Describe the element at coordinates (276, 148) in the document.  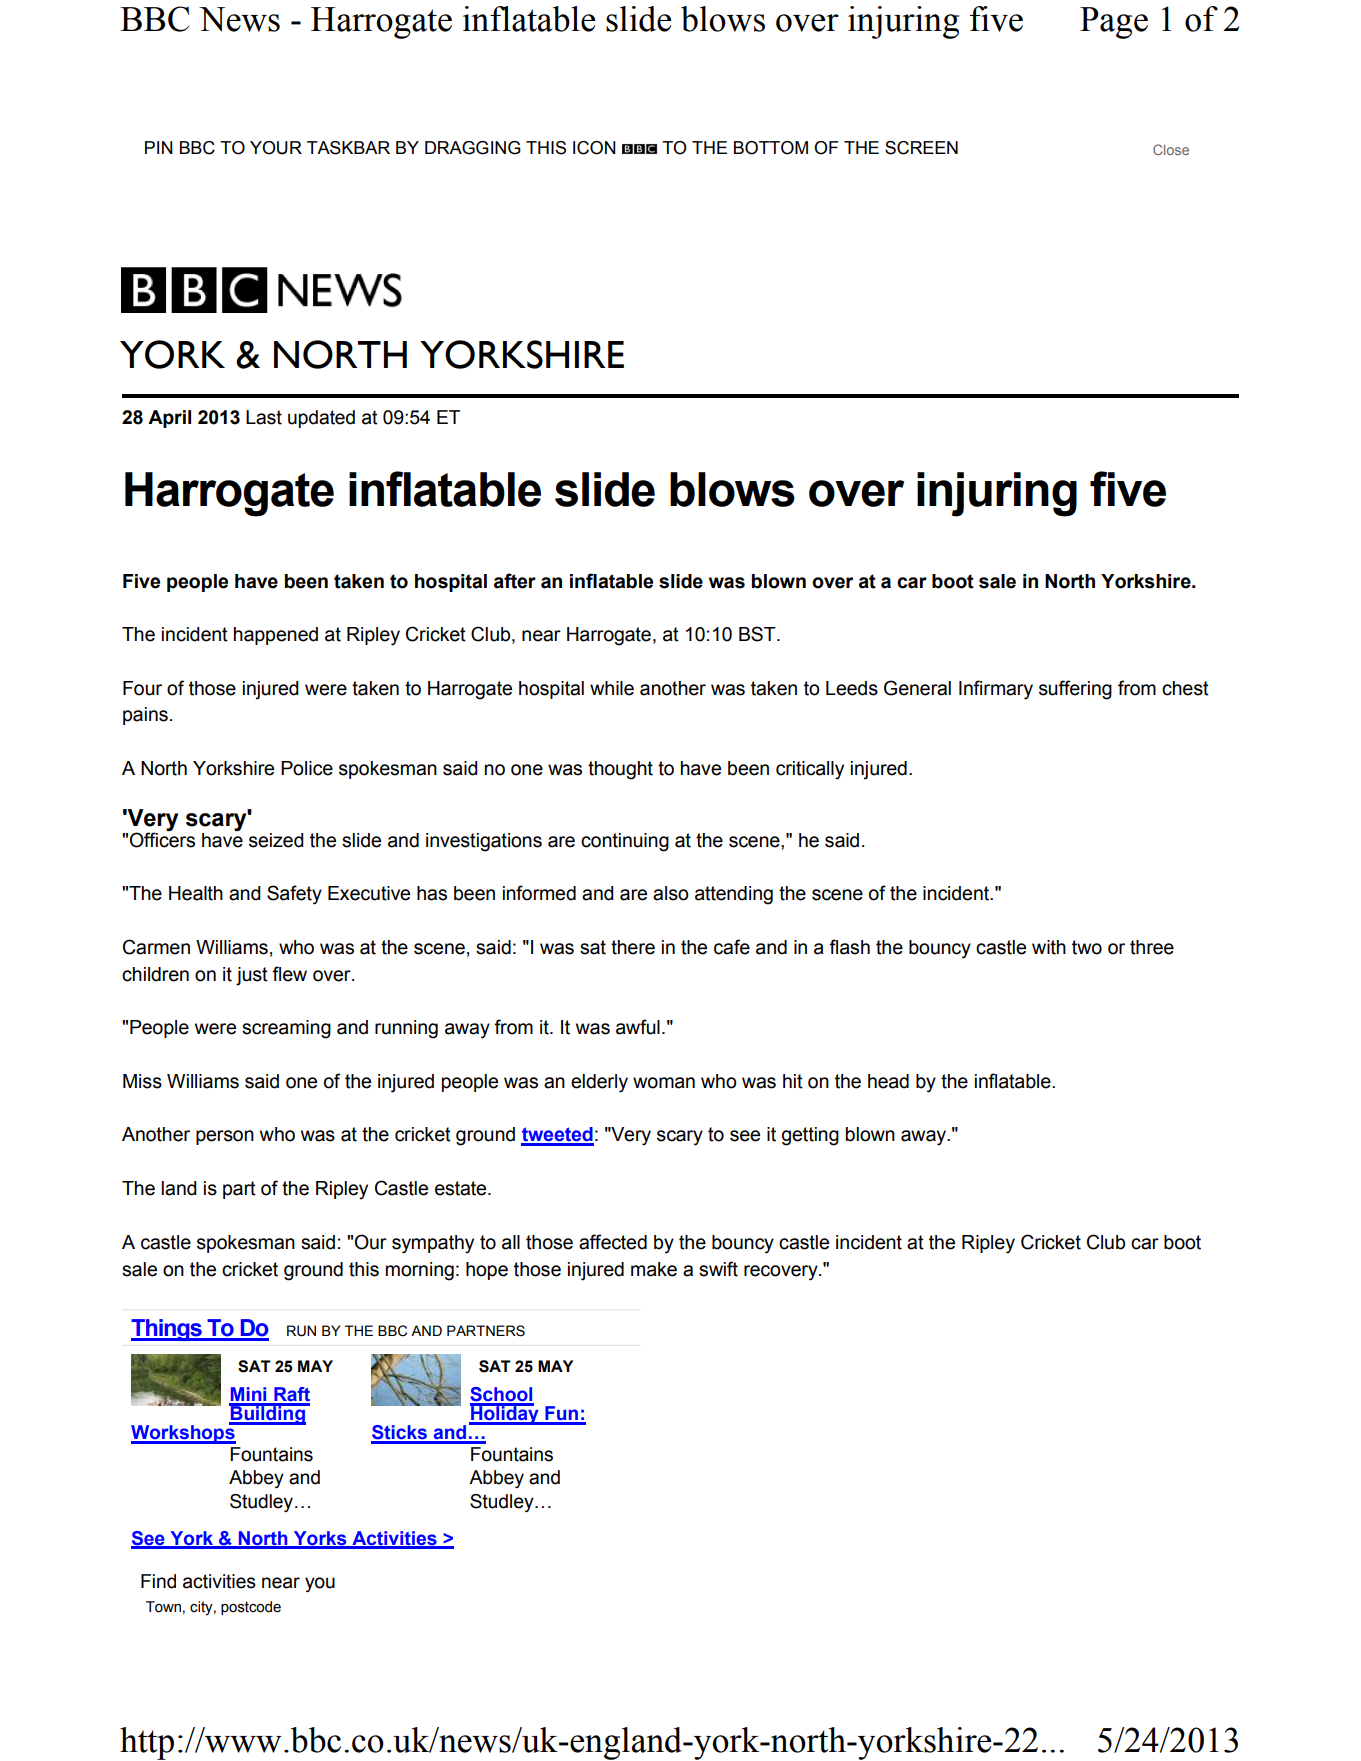
I see `YOUR` at that location.
